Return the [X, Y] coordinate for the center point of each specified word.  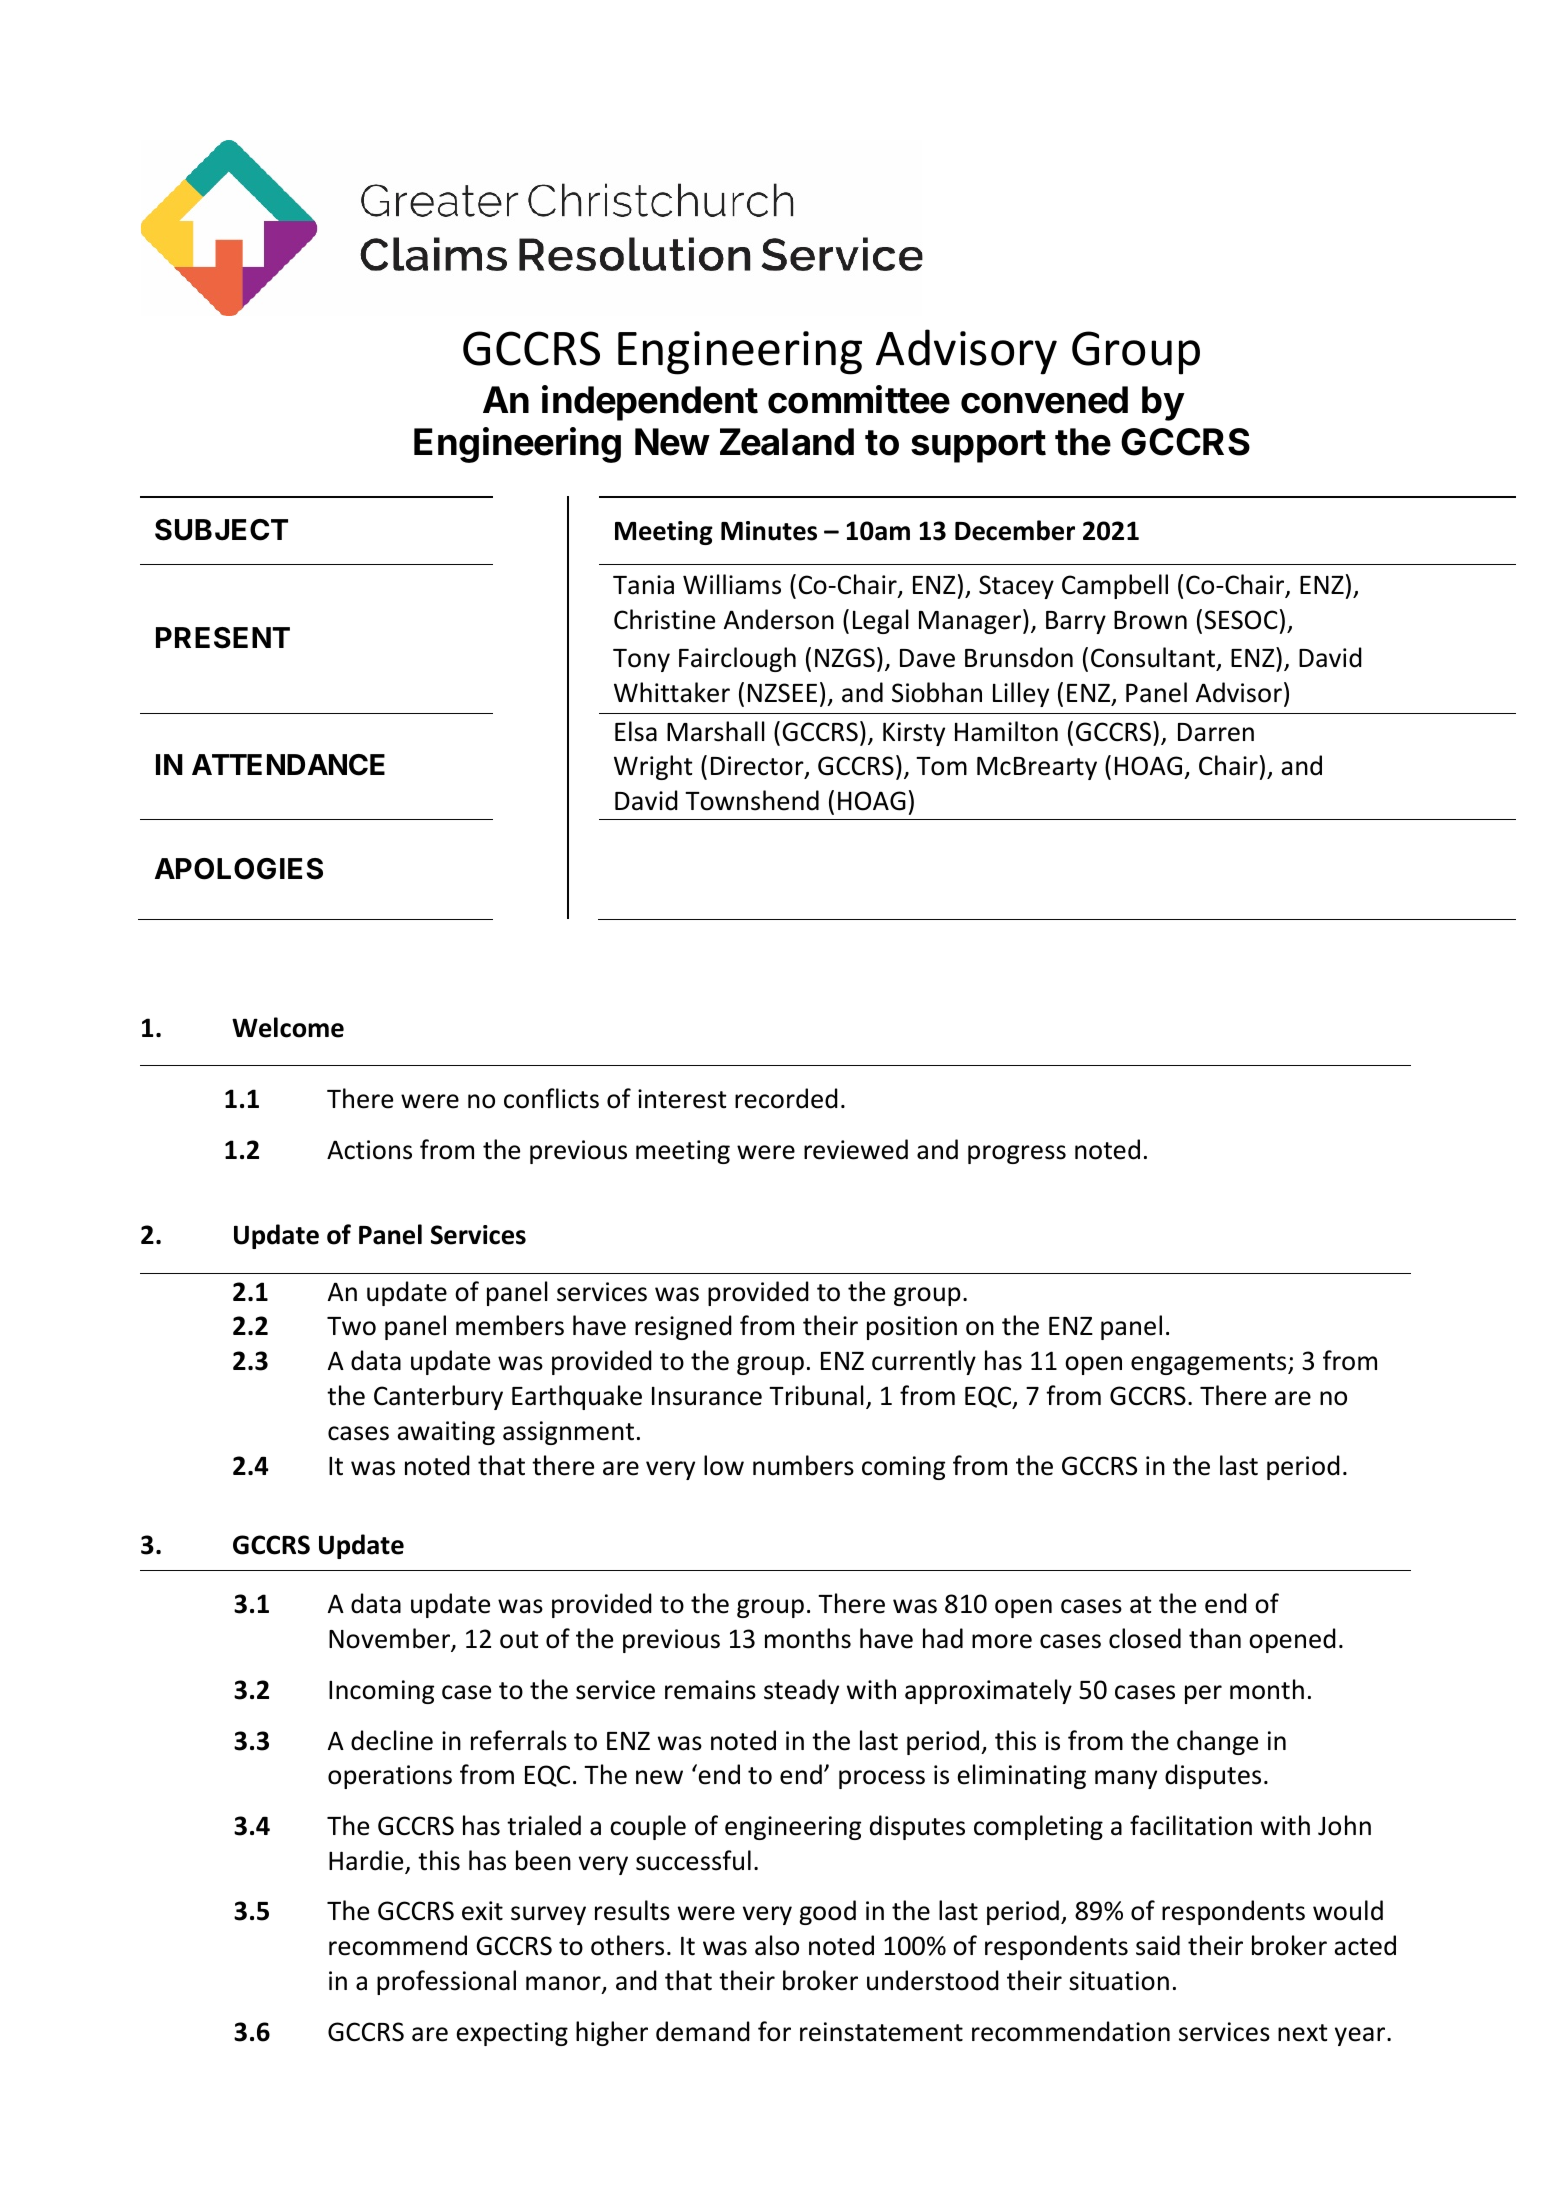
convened [1044, 400]
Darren [1216, 732]
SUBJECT [221, 530]
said [1158, 1945]
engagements [1210, 1364]
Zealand [787, 442]
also [777, 1945]
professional [446, 1982]
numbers [803, 1465]
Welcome [288, 1027]
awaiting [446, 1433]
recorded [786, 1098]
